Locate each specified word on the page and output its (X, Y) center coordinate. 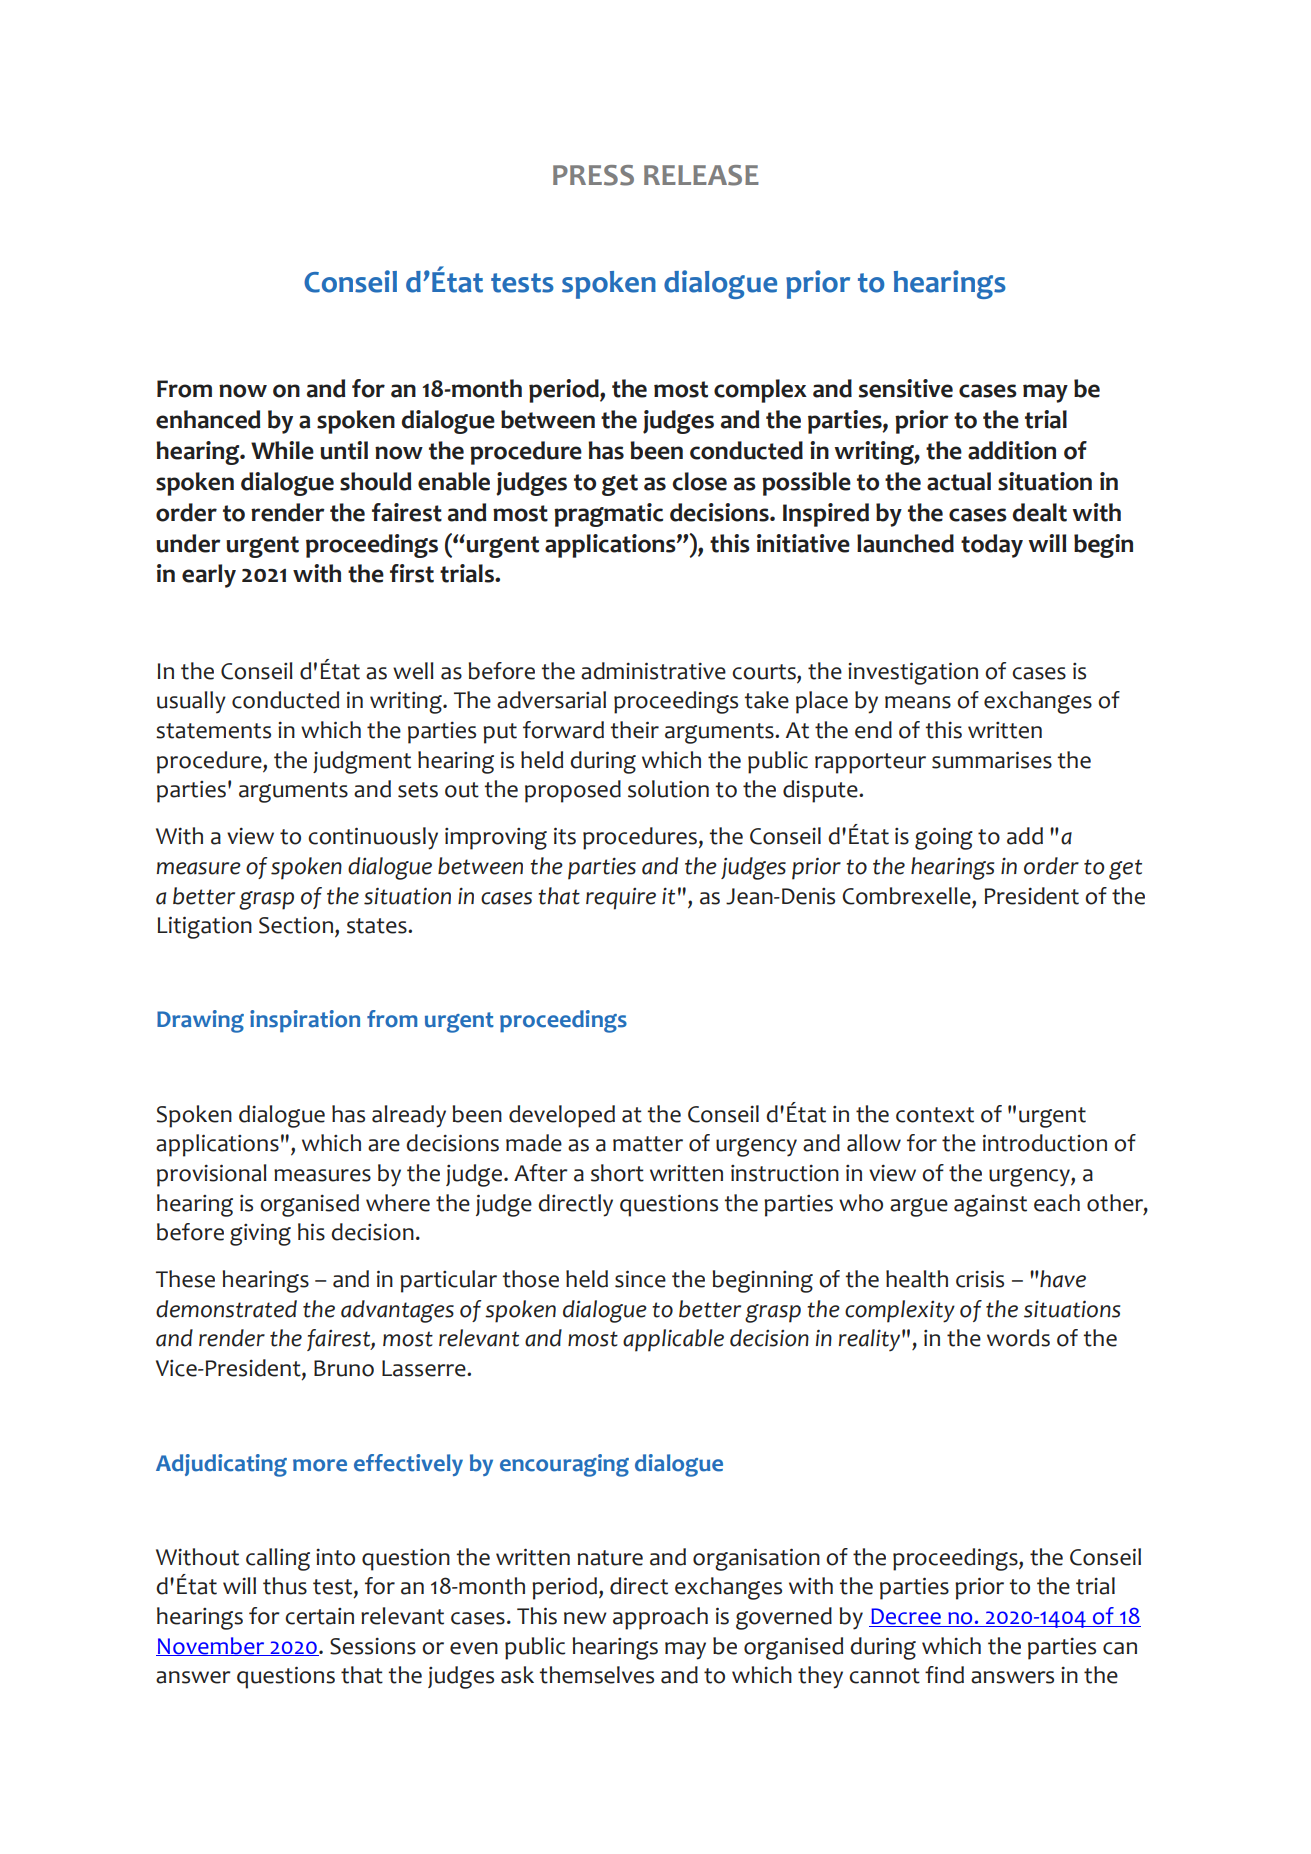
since (640, 1279)
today (992, 546)
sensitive (905, 388)
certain (319, 1616)
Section (296, 925)
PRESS (593, 175)
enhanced (208, 419)
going (944, 838)
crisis (980, 1279)
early (209, 576)
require (621, 899)
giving (260, 1234)
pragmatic (608, 515)
